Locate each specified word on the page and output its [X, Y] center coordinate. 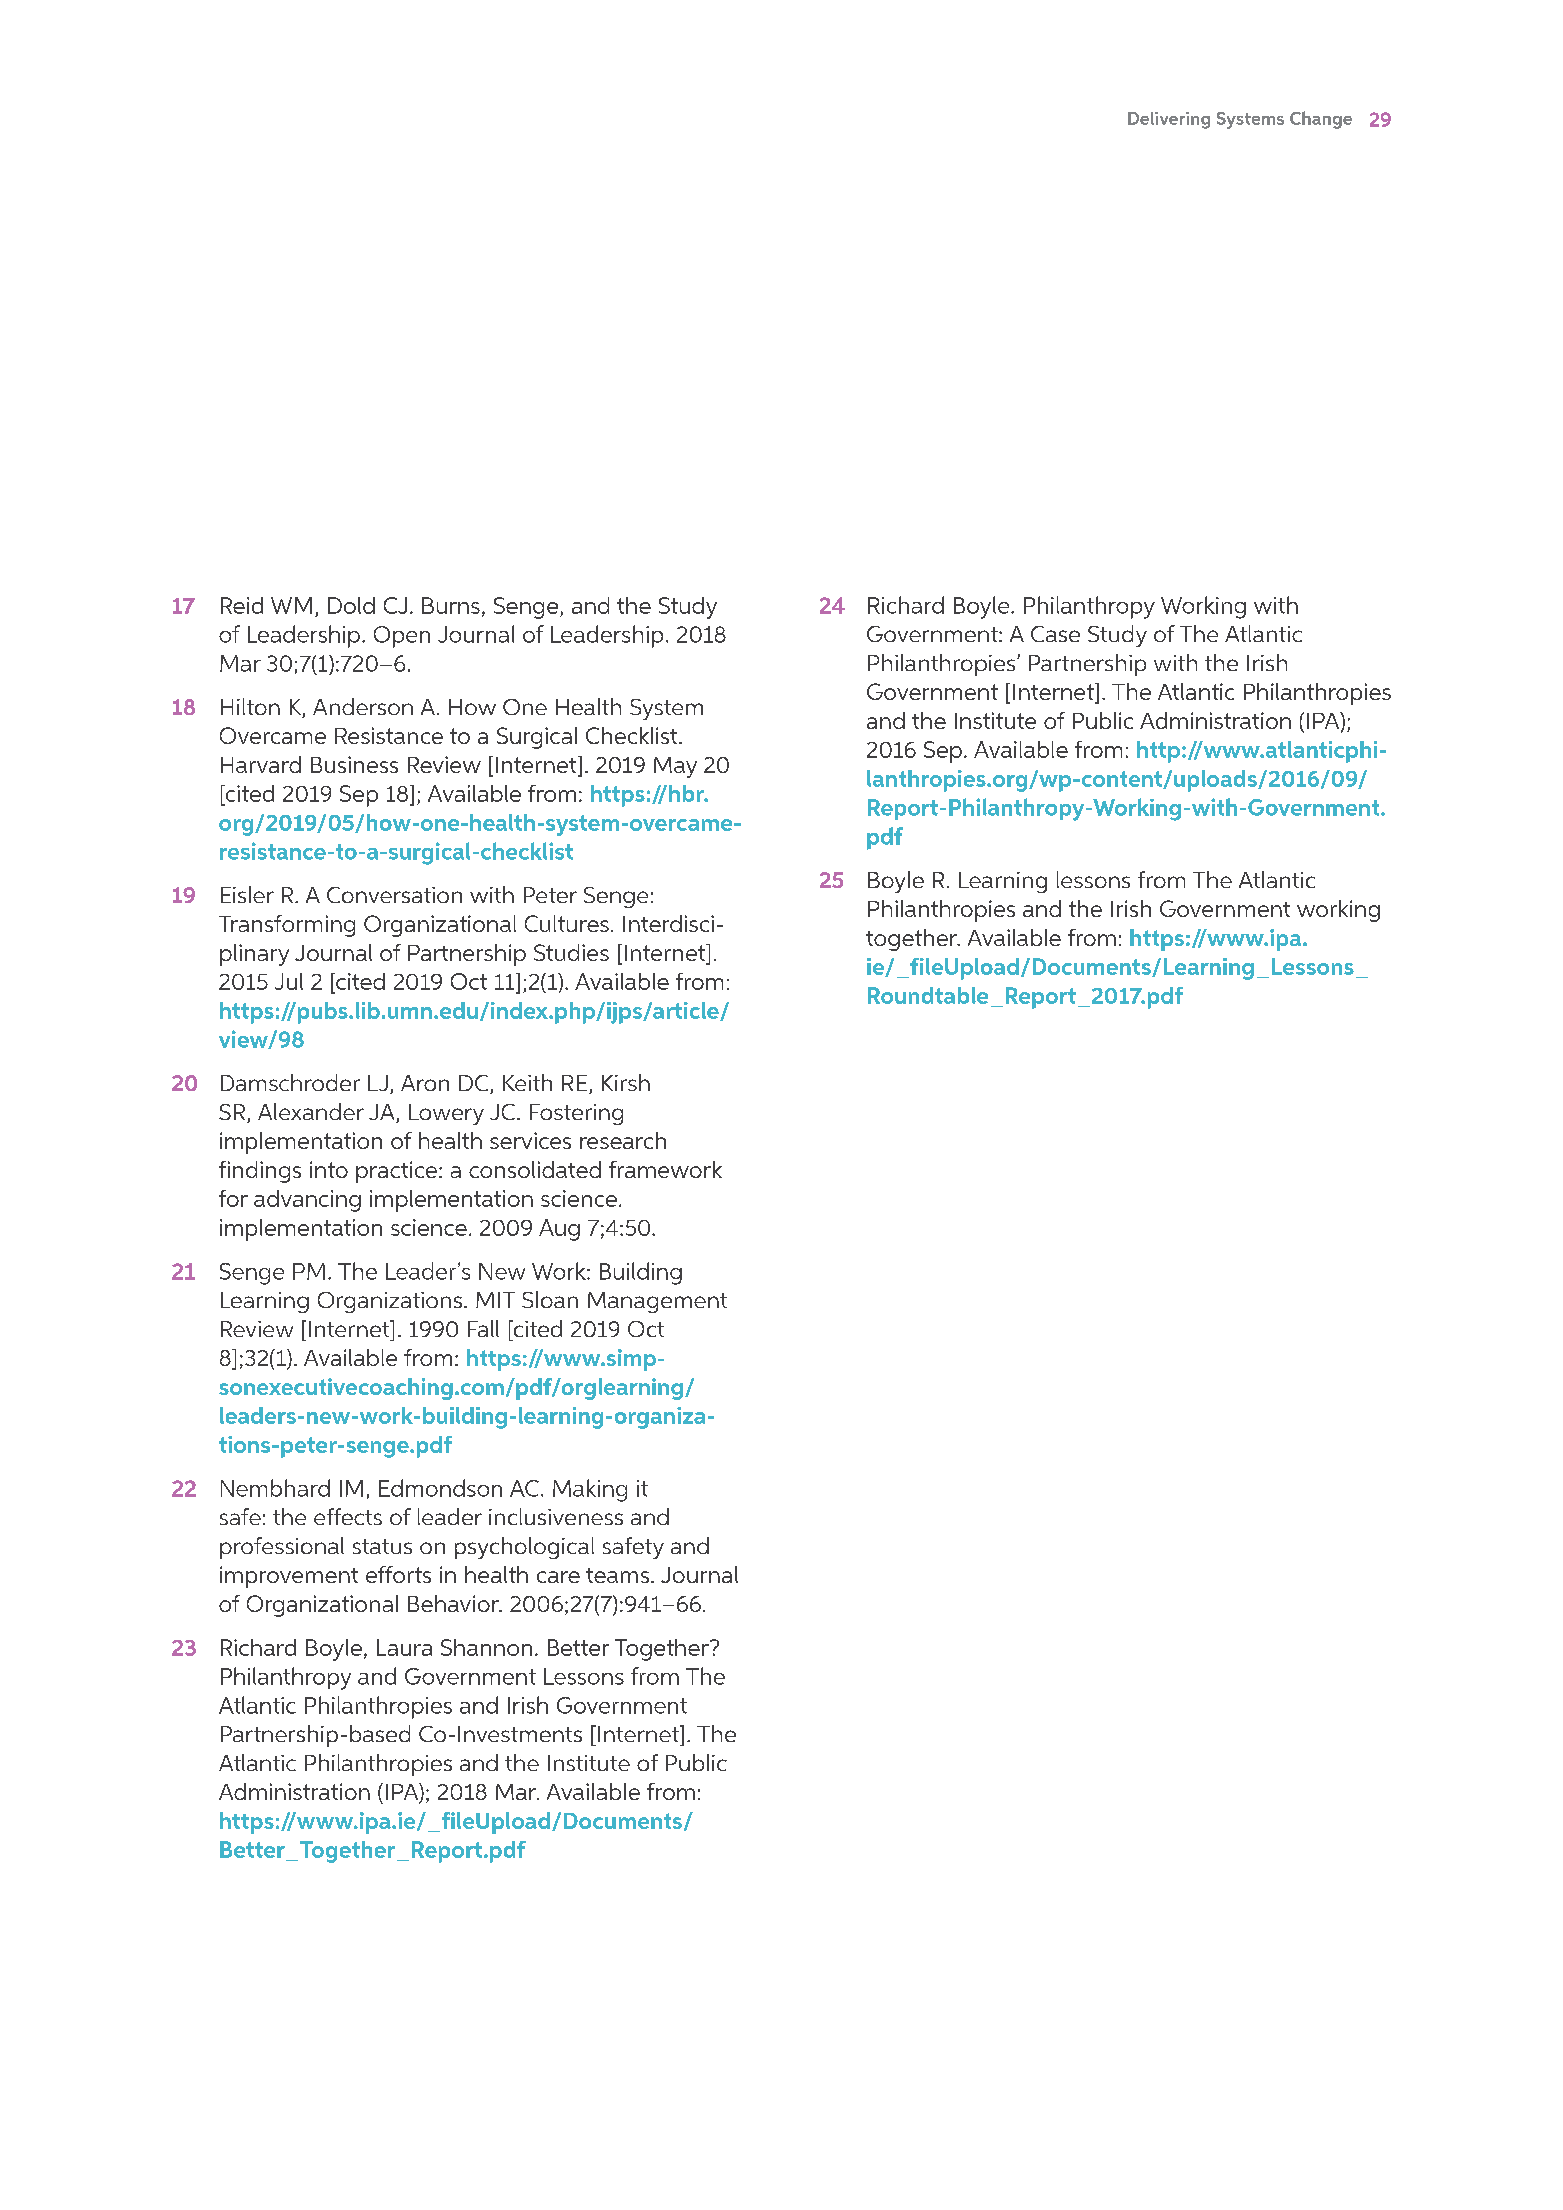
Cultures [567, 923]
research [623, 1140]
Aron [425, 1083]
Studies [571, 952]
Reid [242, 605]
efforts [398, 1574]
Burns [451, 605]
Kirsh [626, 1082]
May [675, 767]
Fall [483, 1328]
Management [657, 1302]
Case [1055, 634]
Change [1321, 120]
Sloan [550, 1299]
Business [354, 764]
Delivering [1169, 120]
